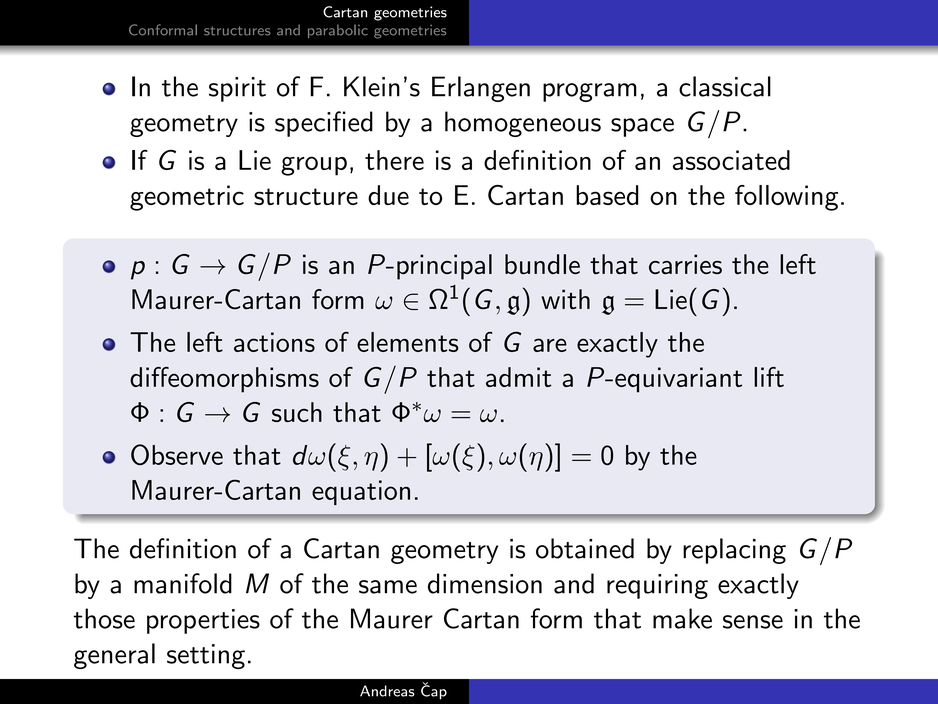  Describe the element at coordinates (481, 89) in the screenshot. I see `Erlangen` at that location.
